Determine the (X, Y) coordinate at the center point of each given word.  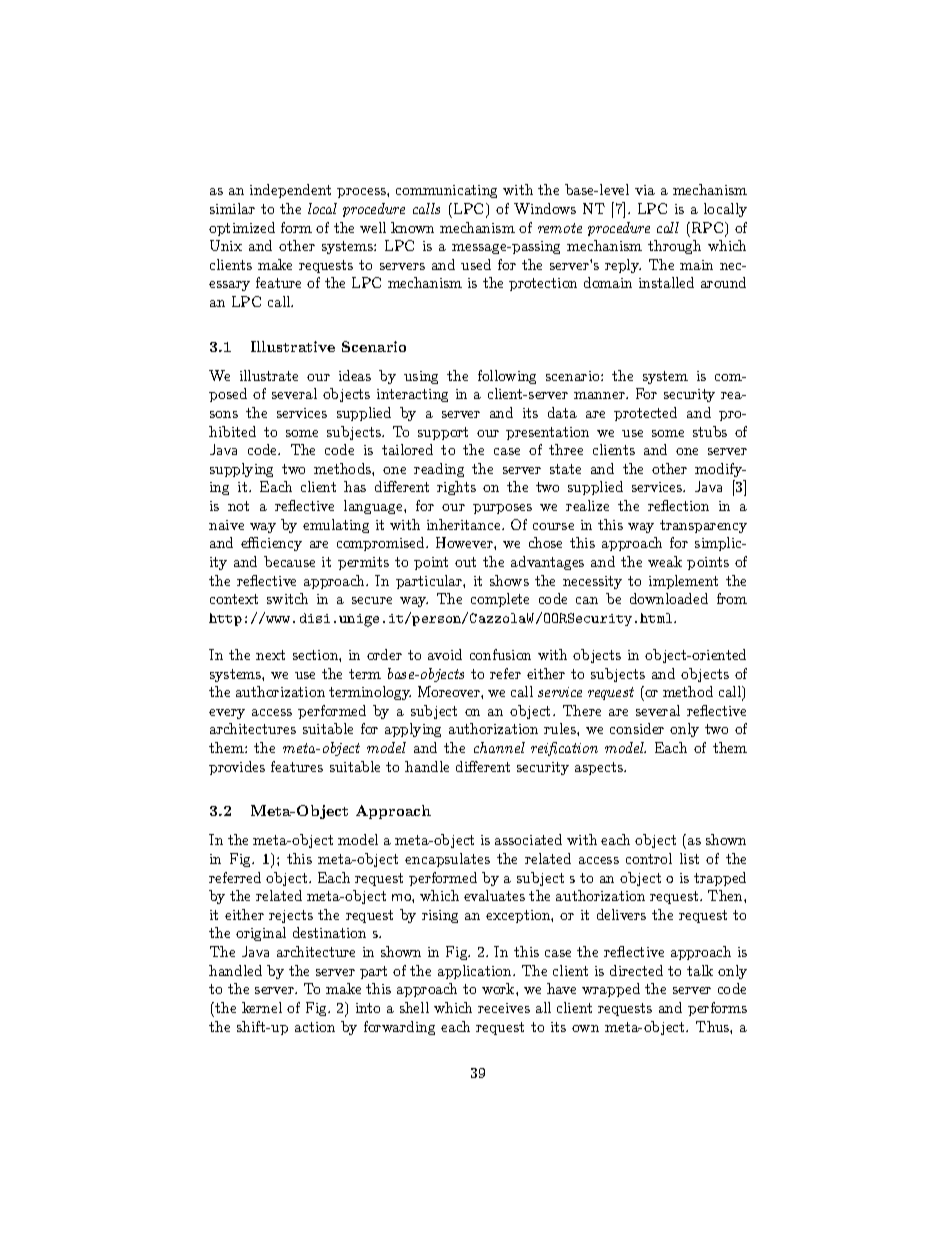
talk (700, 970)
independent (290, 191)
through (674, 247)
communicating (446, 191)
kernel (262, 1007)
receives (504, 1008)
